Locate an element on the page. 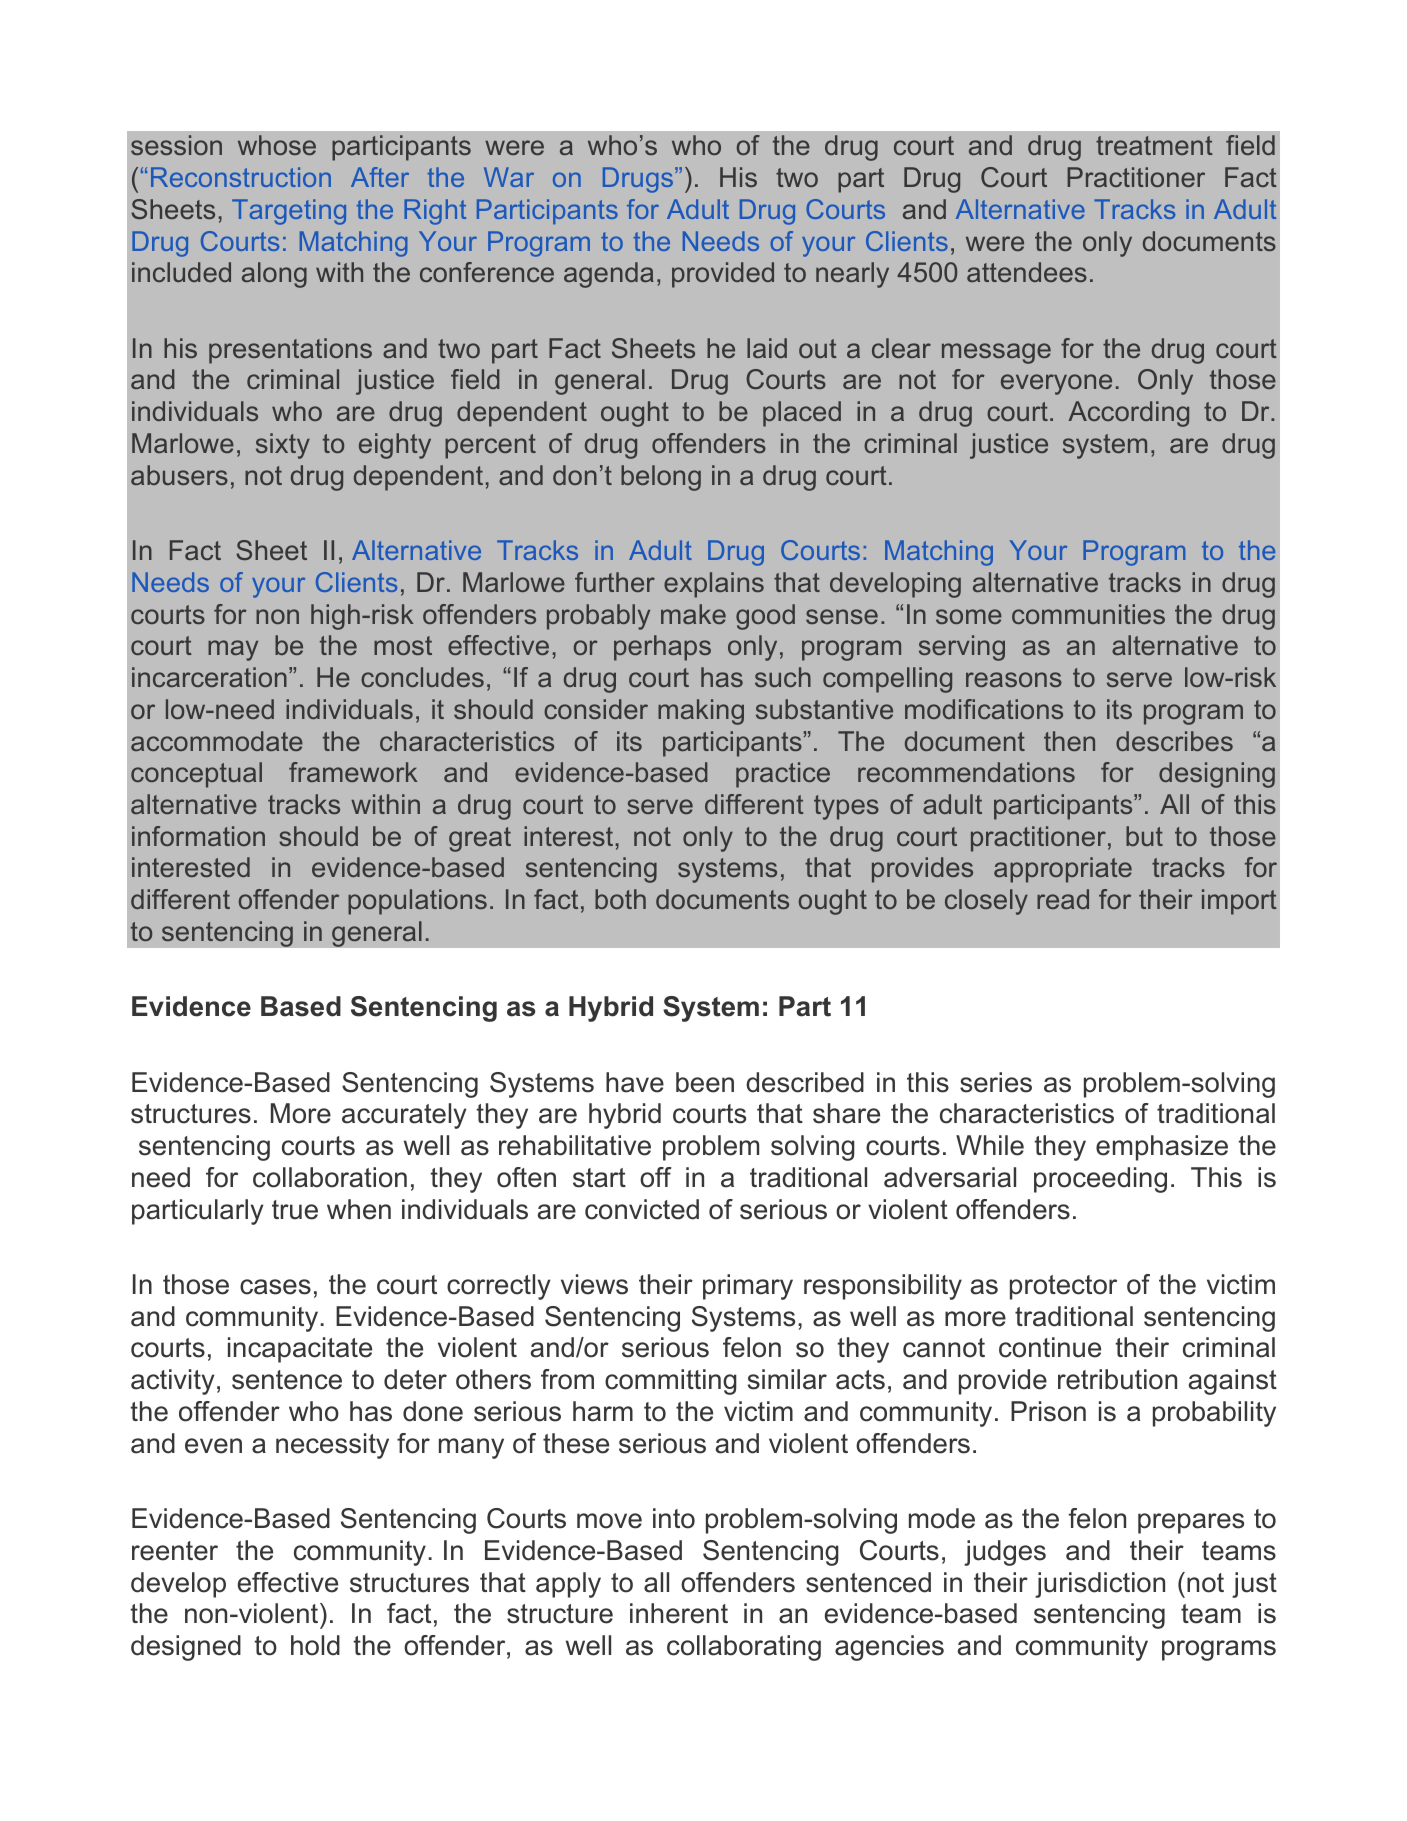  jurisdiction is located at coordinates (1100, 1585).
